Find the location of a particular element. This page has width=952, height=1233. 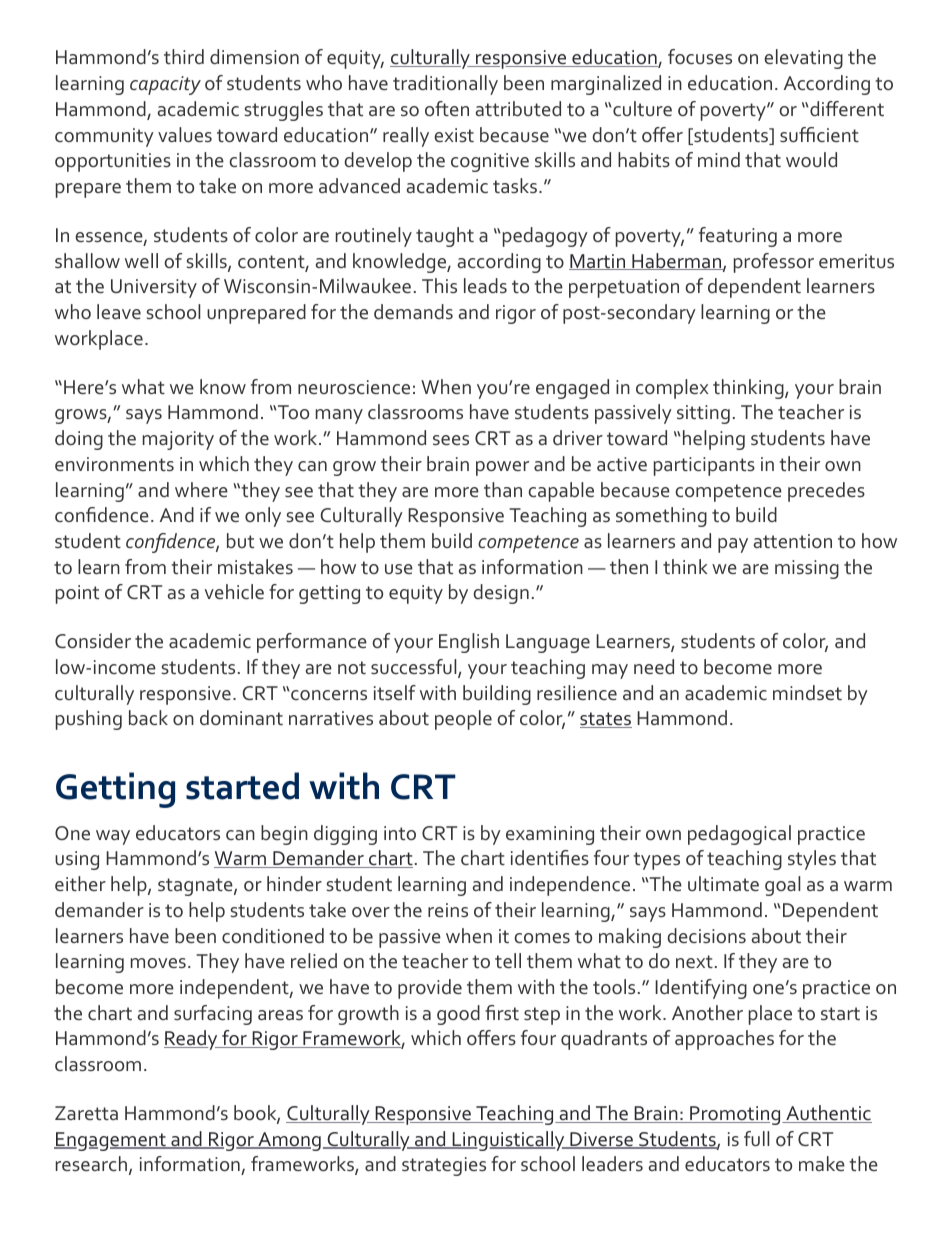

design is located at coordinates (501, 594).
